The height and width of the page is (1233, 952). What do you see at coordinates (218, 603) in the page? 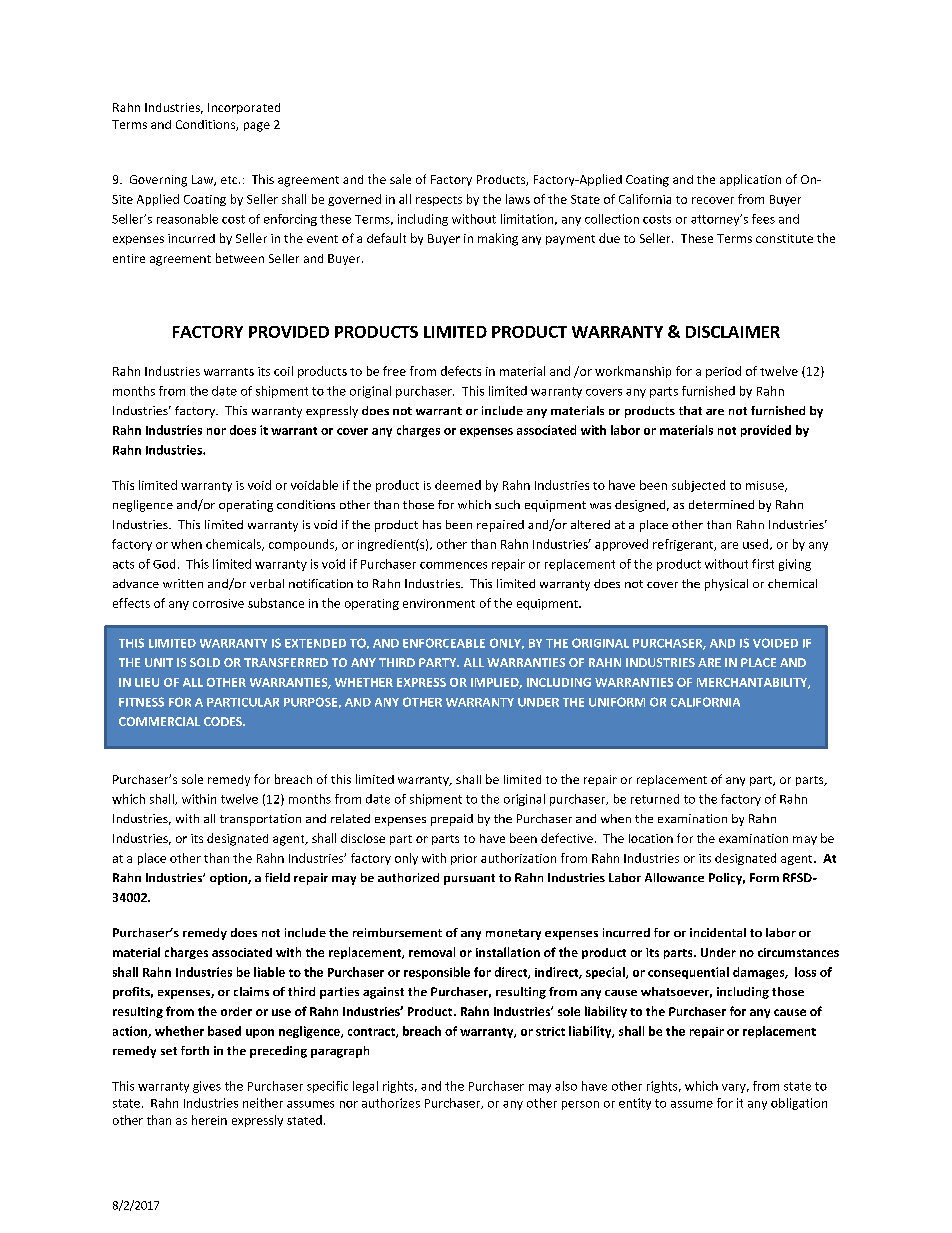
I see `corrosive` at bounding box center [218, 603].
